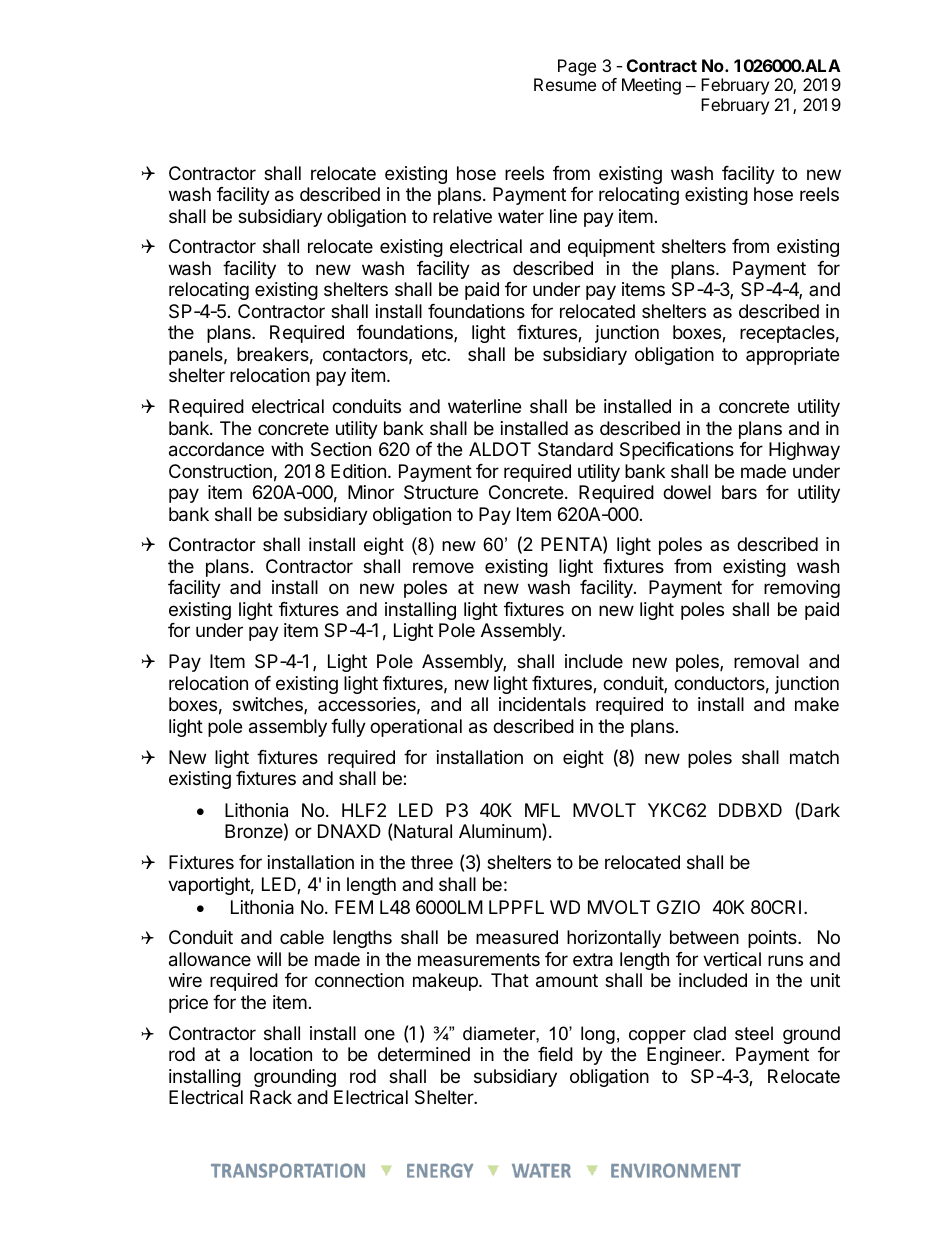 The image size is (952, 1233). I want to click on Construction, so click(220, 471).
